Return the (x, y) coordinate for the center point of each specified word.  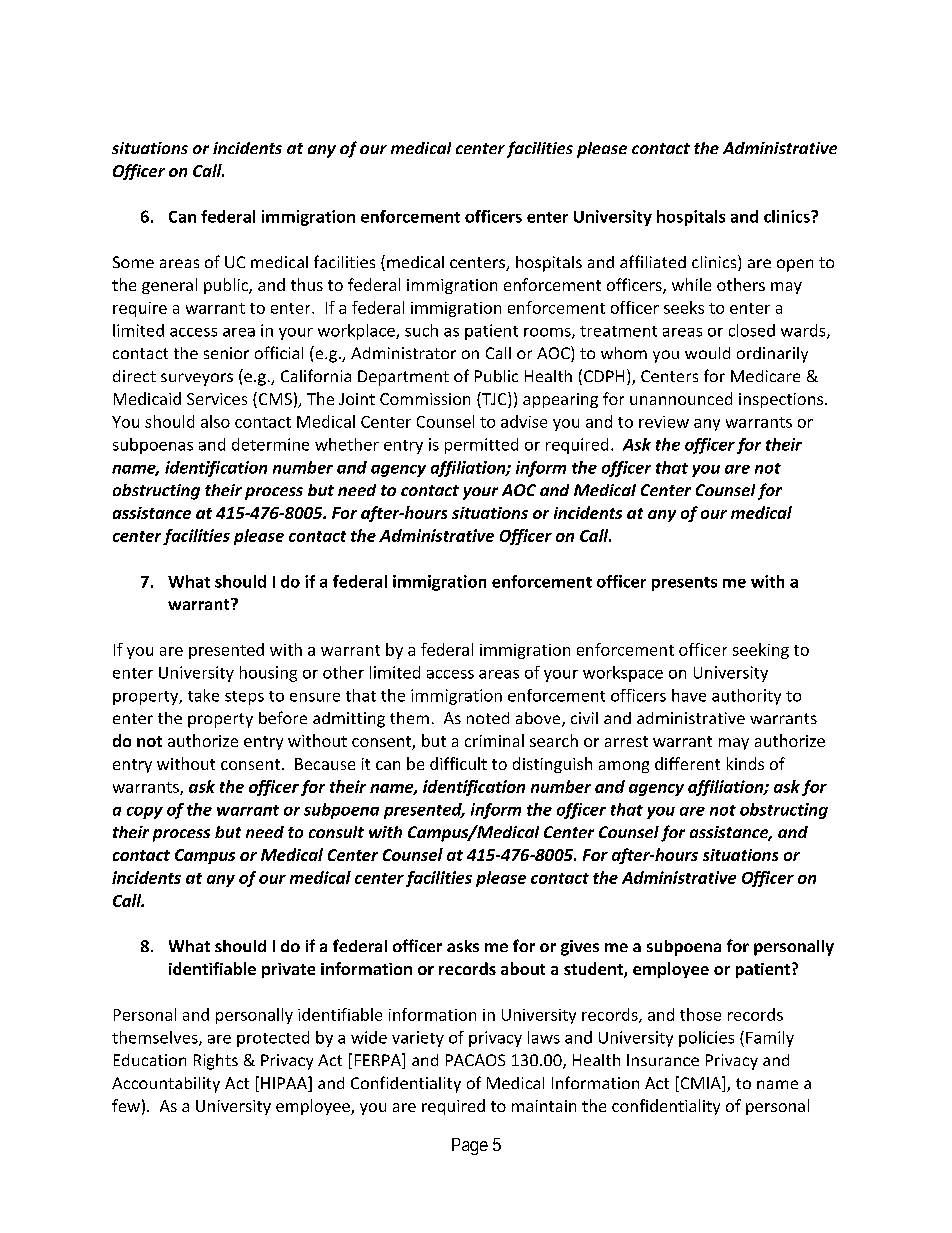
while (691, 284)
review (664, 422)
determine (270, 444)
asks (463, 946)
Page (470, 1146)
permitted (481, 446)
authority (746, 697)
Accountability (166, 1085)
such (421, 330)
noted (488, 718)
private (288, 970)
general (169, 286)
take (203, 695)
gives (580, 948)
